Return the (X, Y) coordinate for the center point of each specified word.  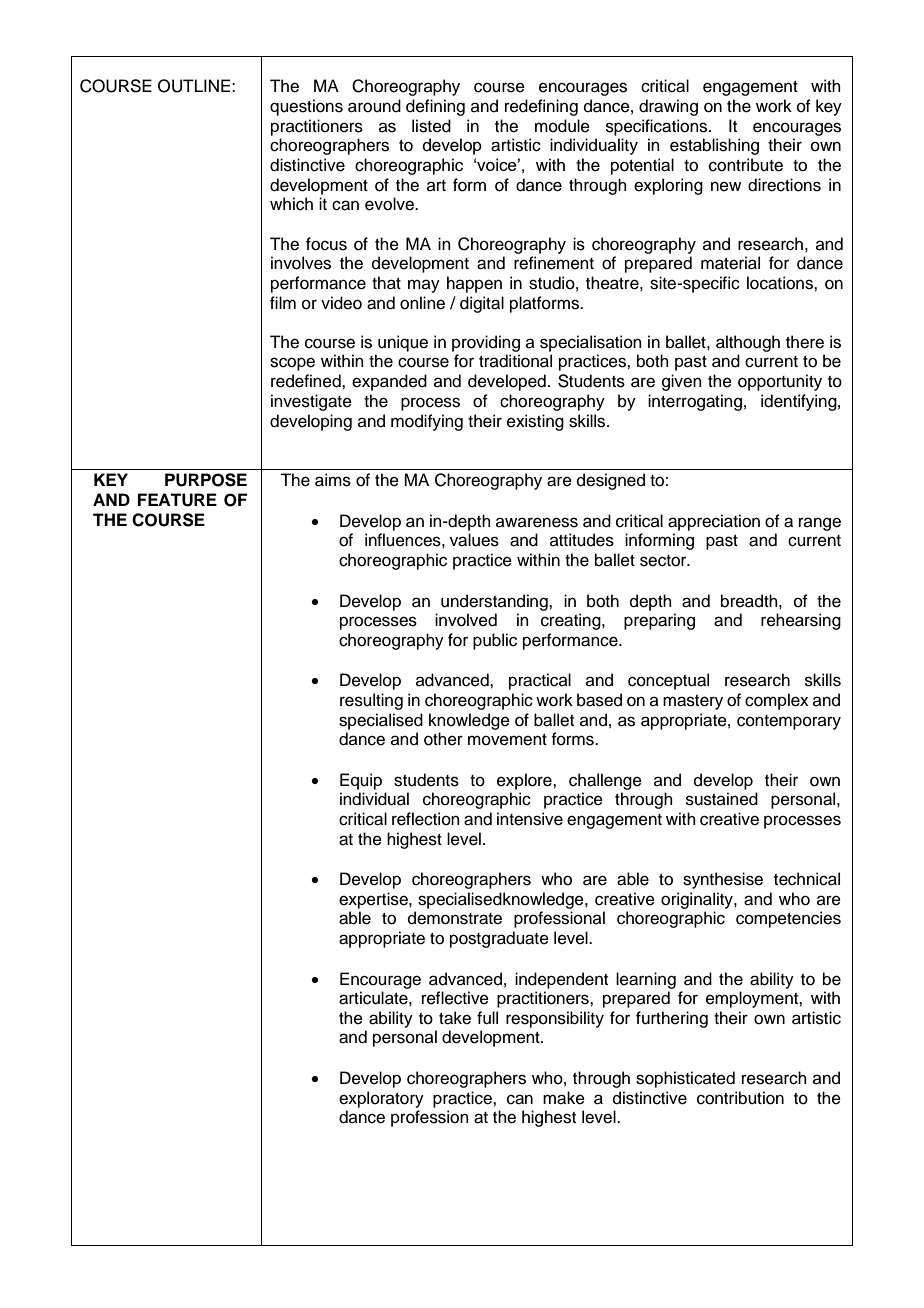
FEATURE (177, 500)
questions (306, 107)
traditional (515, 361)
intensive (530, 819)
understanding (495, 602)
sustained (722, 799)
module (562, 126)
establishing (714, 146)
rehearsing (801, 621)
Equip (361, 781)
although (748, 343)
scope (292, 364)
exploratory (381, 1099)
